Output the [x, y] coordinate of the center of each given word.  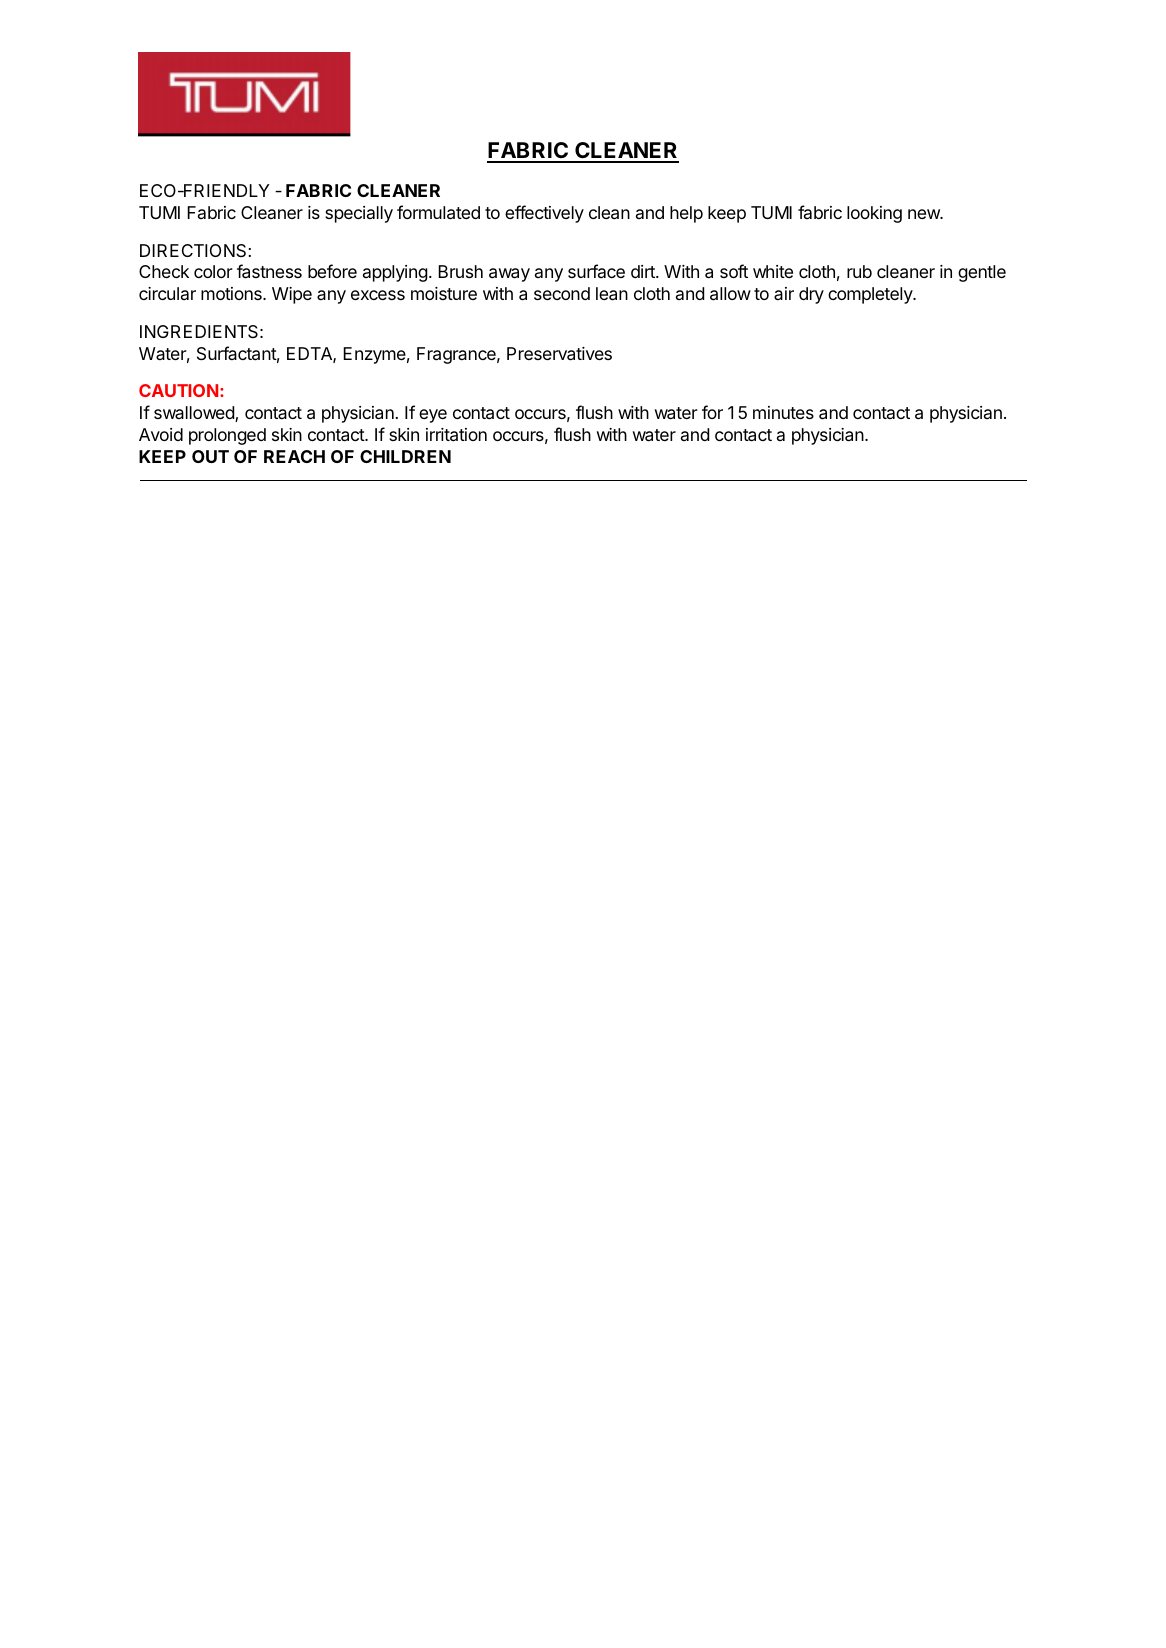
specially [359, 214]
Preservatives [559, 354]
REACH [294, 456]
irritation [456, 435]
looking [874, 214]
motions [232, 293]
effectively [544, 214]
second [562, 293]
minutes [783, 412]
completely [871, 295]
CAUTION [178, 390]
